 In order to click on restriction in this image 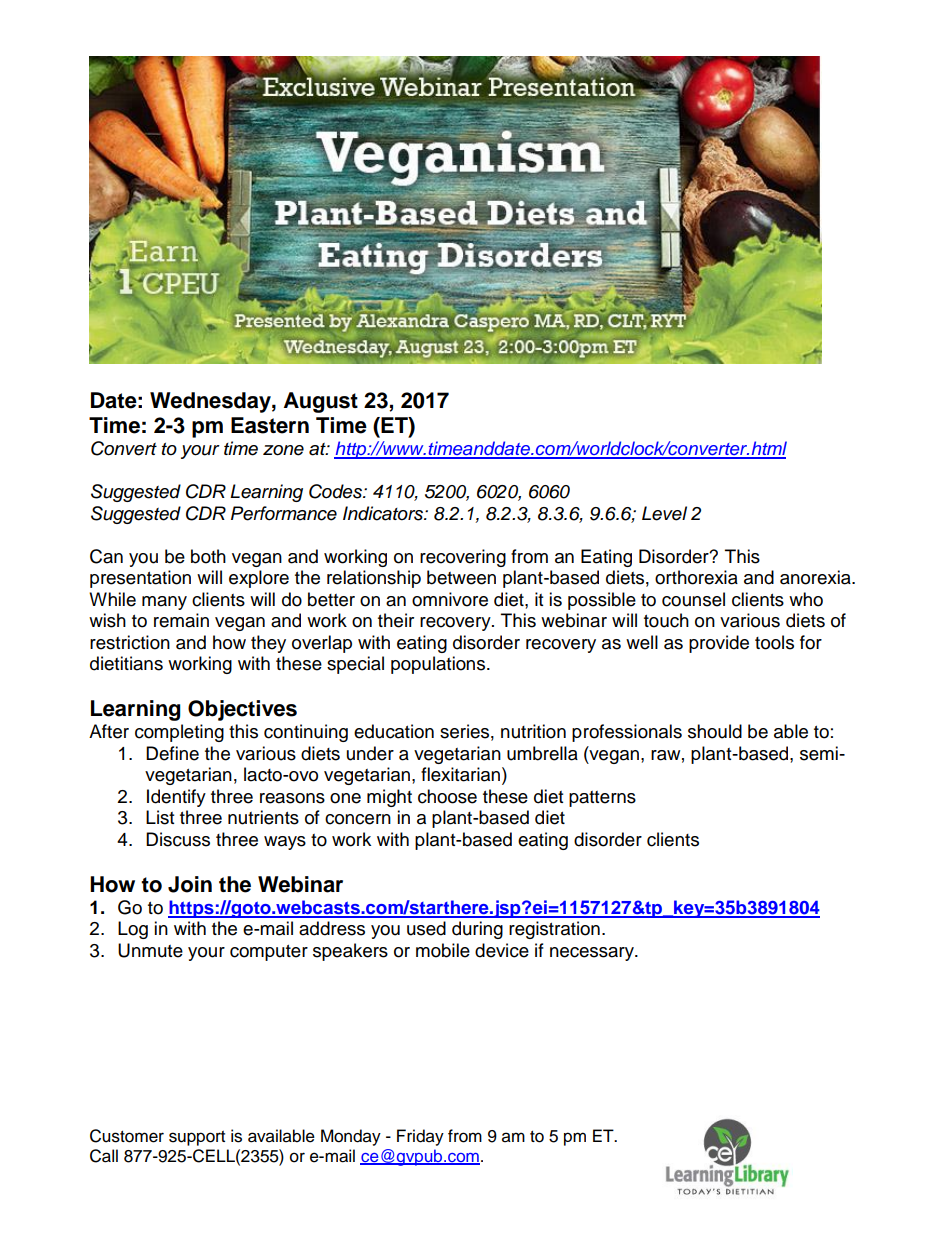, I will do `click(130, 642)`.
